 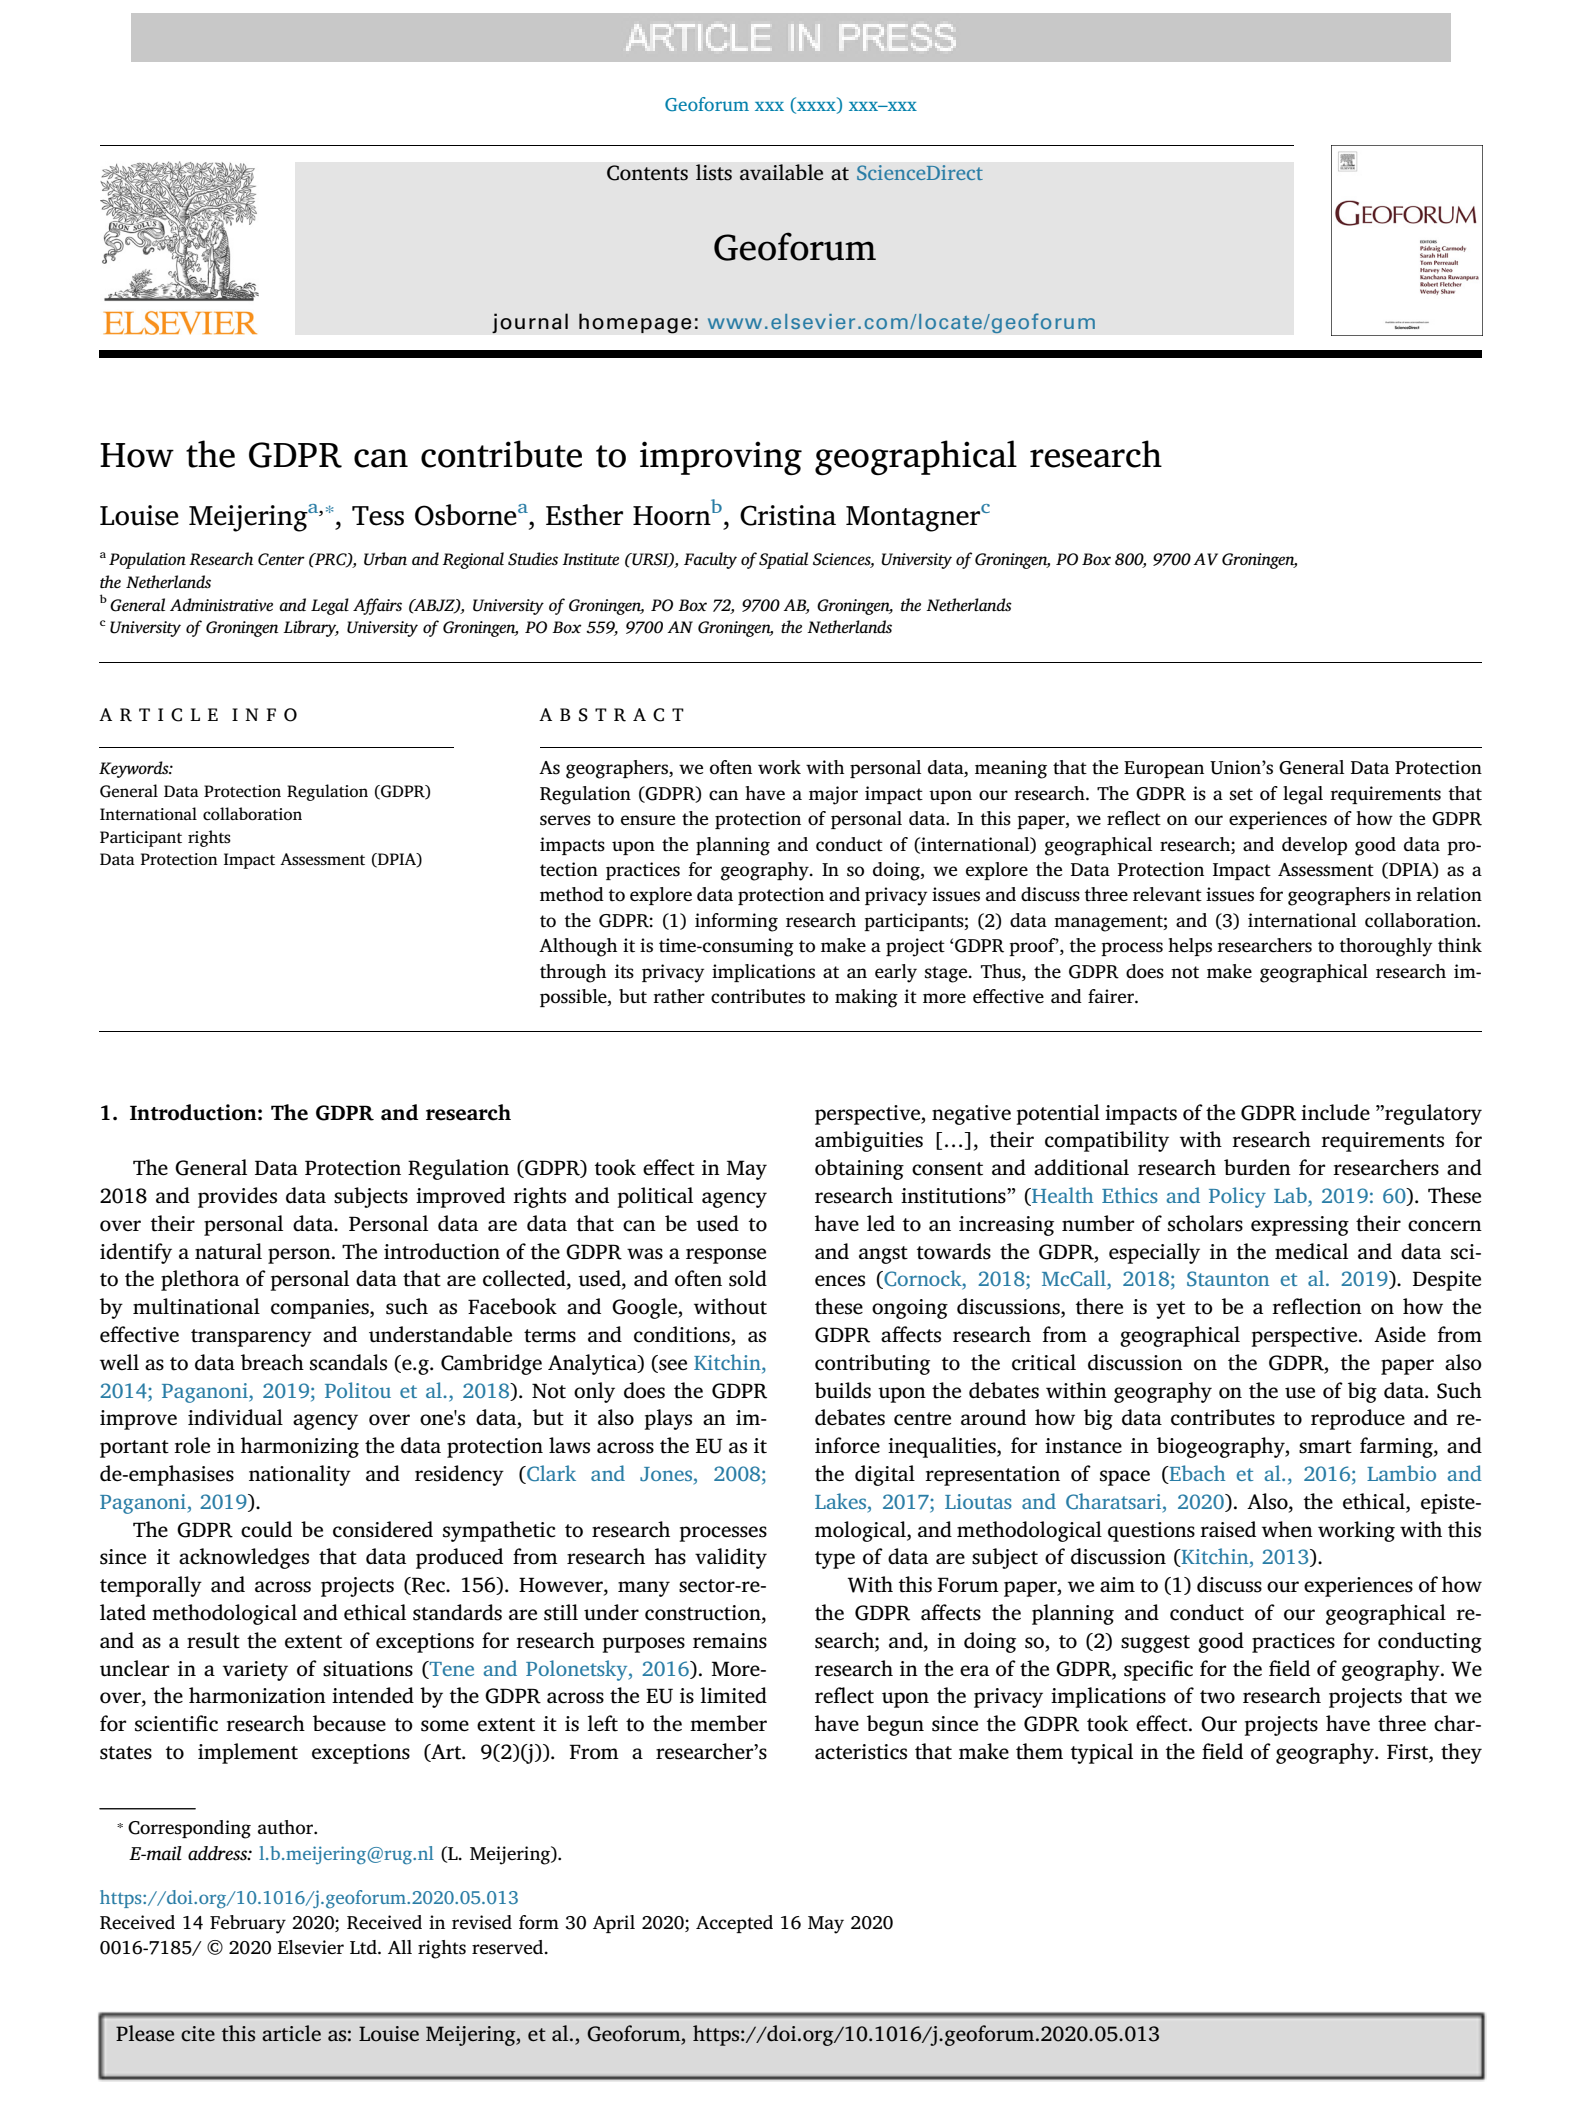 I want to click on available, so click(x=781, y=172).
